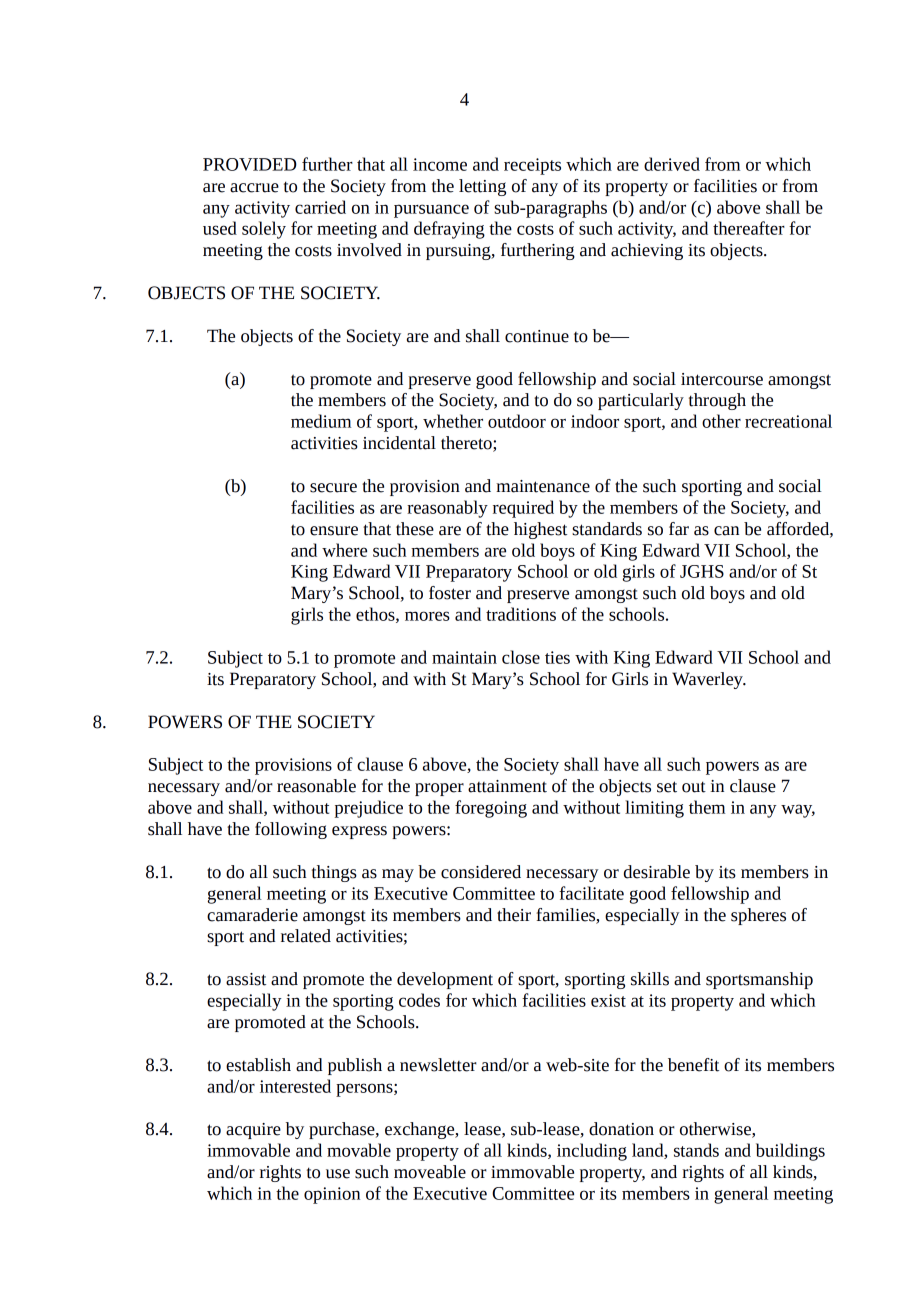  Describe the element at coordinates (758, 916) in the screenshot. I see `spheres` at that location.
